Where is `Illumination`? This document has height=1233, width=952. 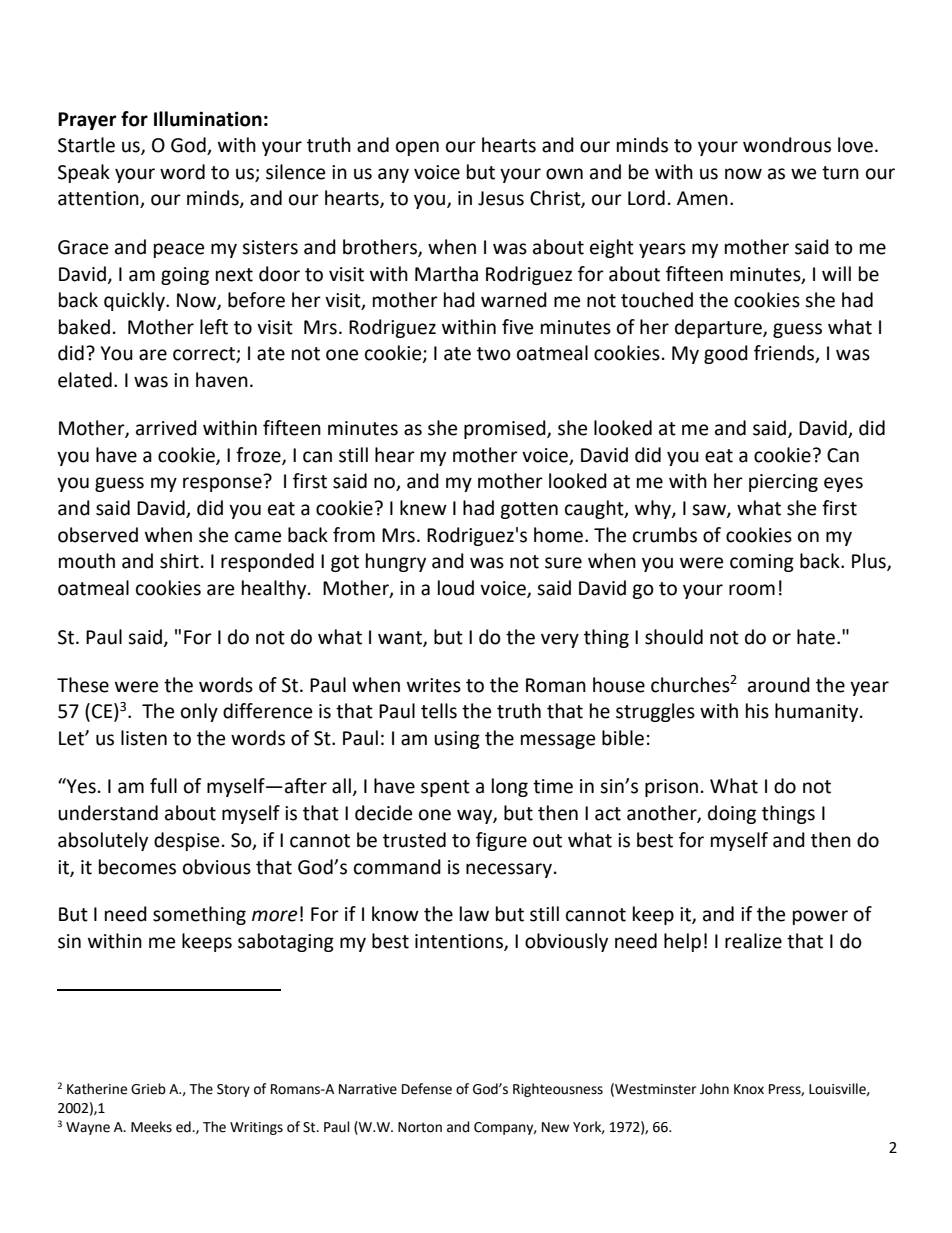 Illumination is located at coordinates (208, 119).
